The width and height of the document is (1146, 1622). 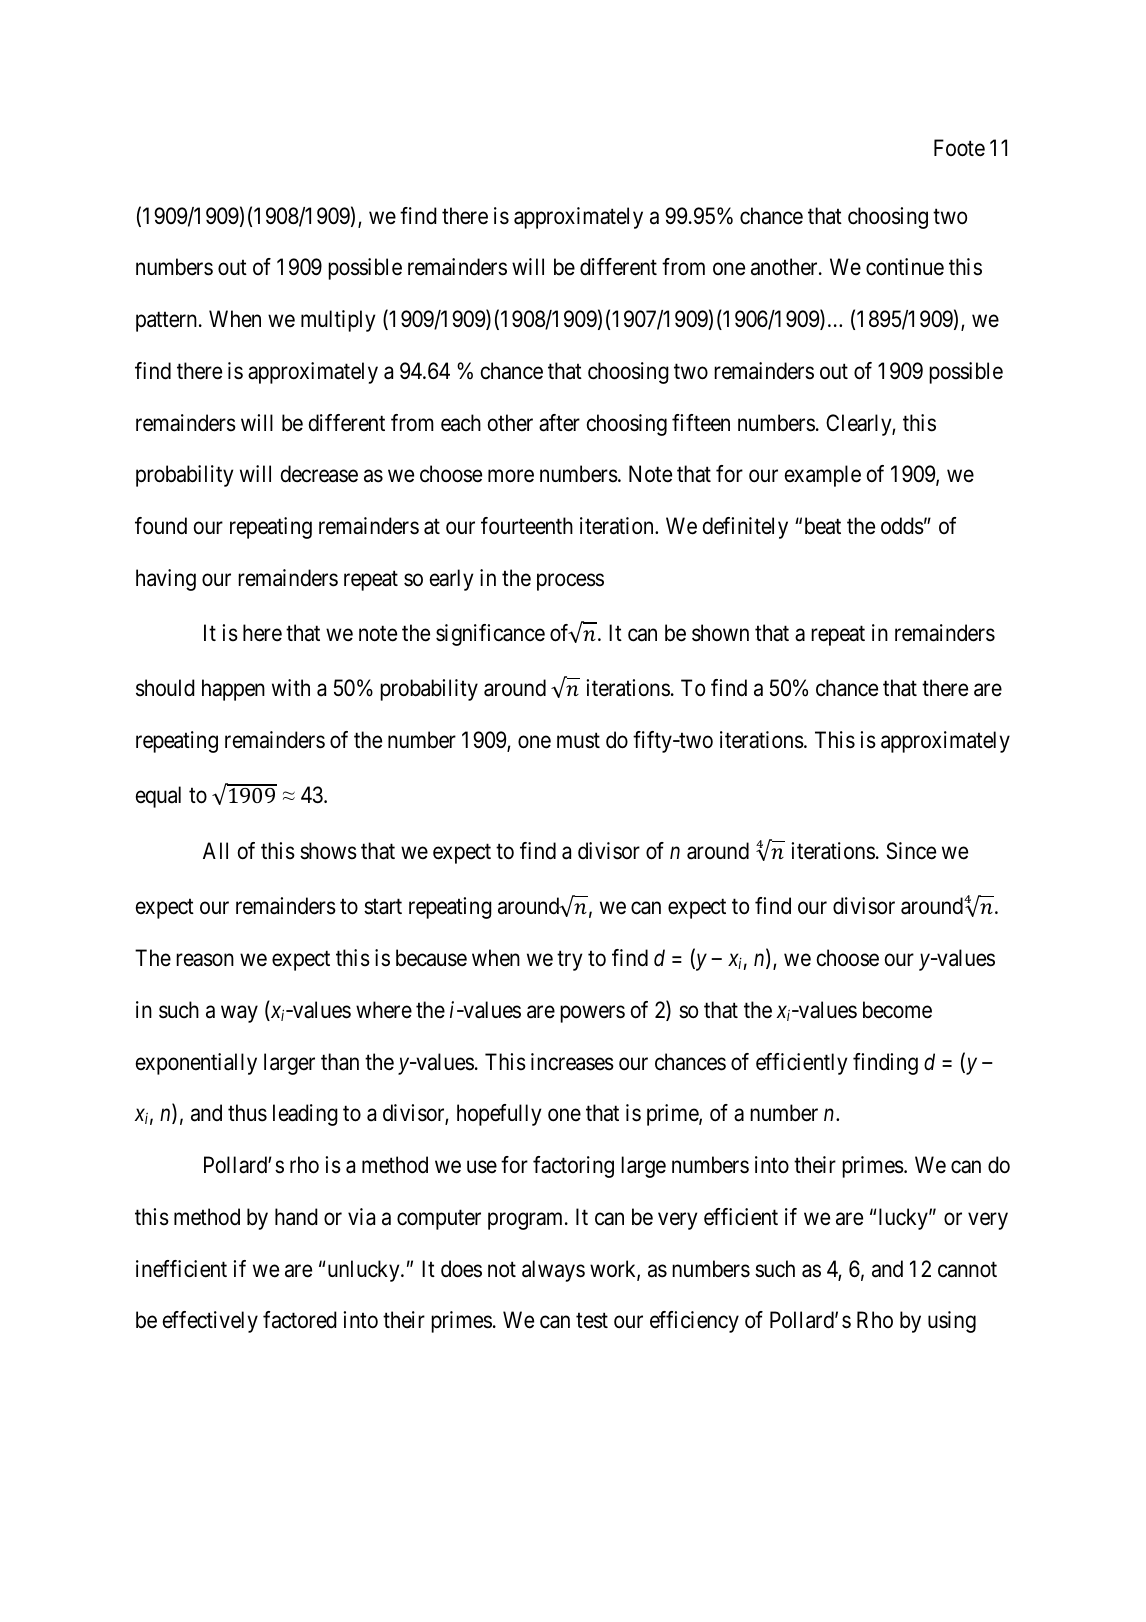 I want to click on multiply, so click(x=338, y=321).
